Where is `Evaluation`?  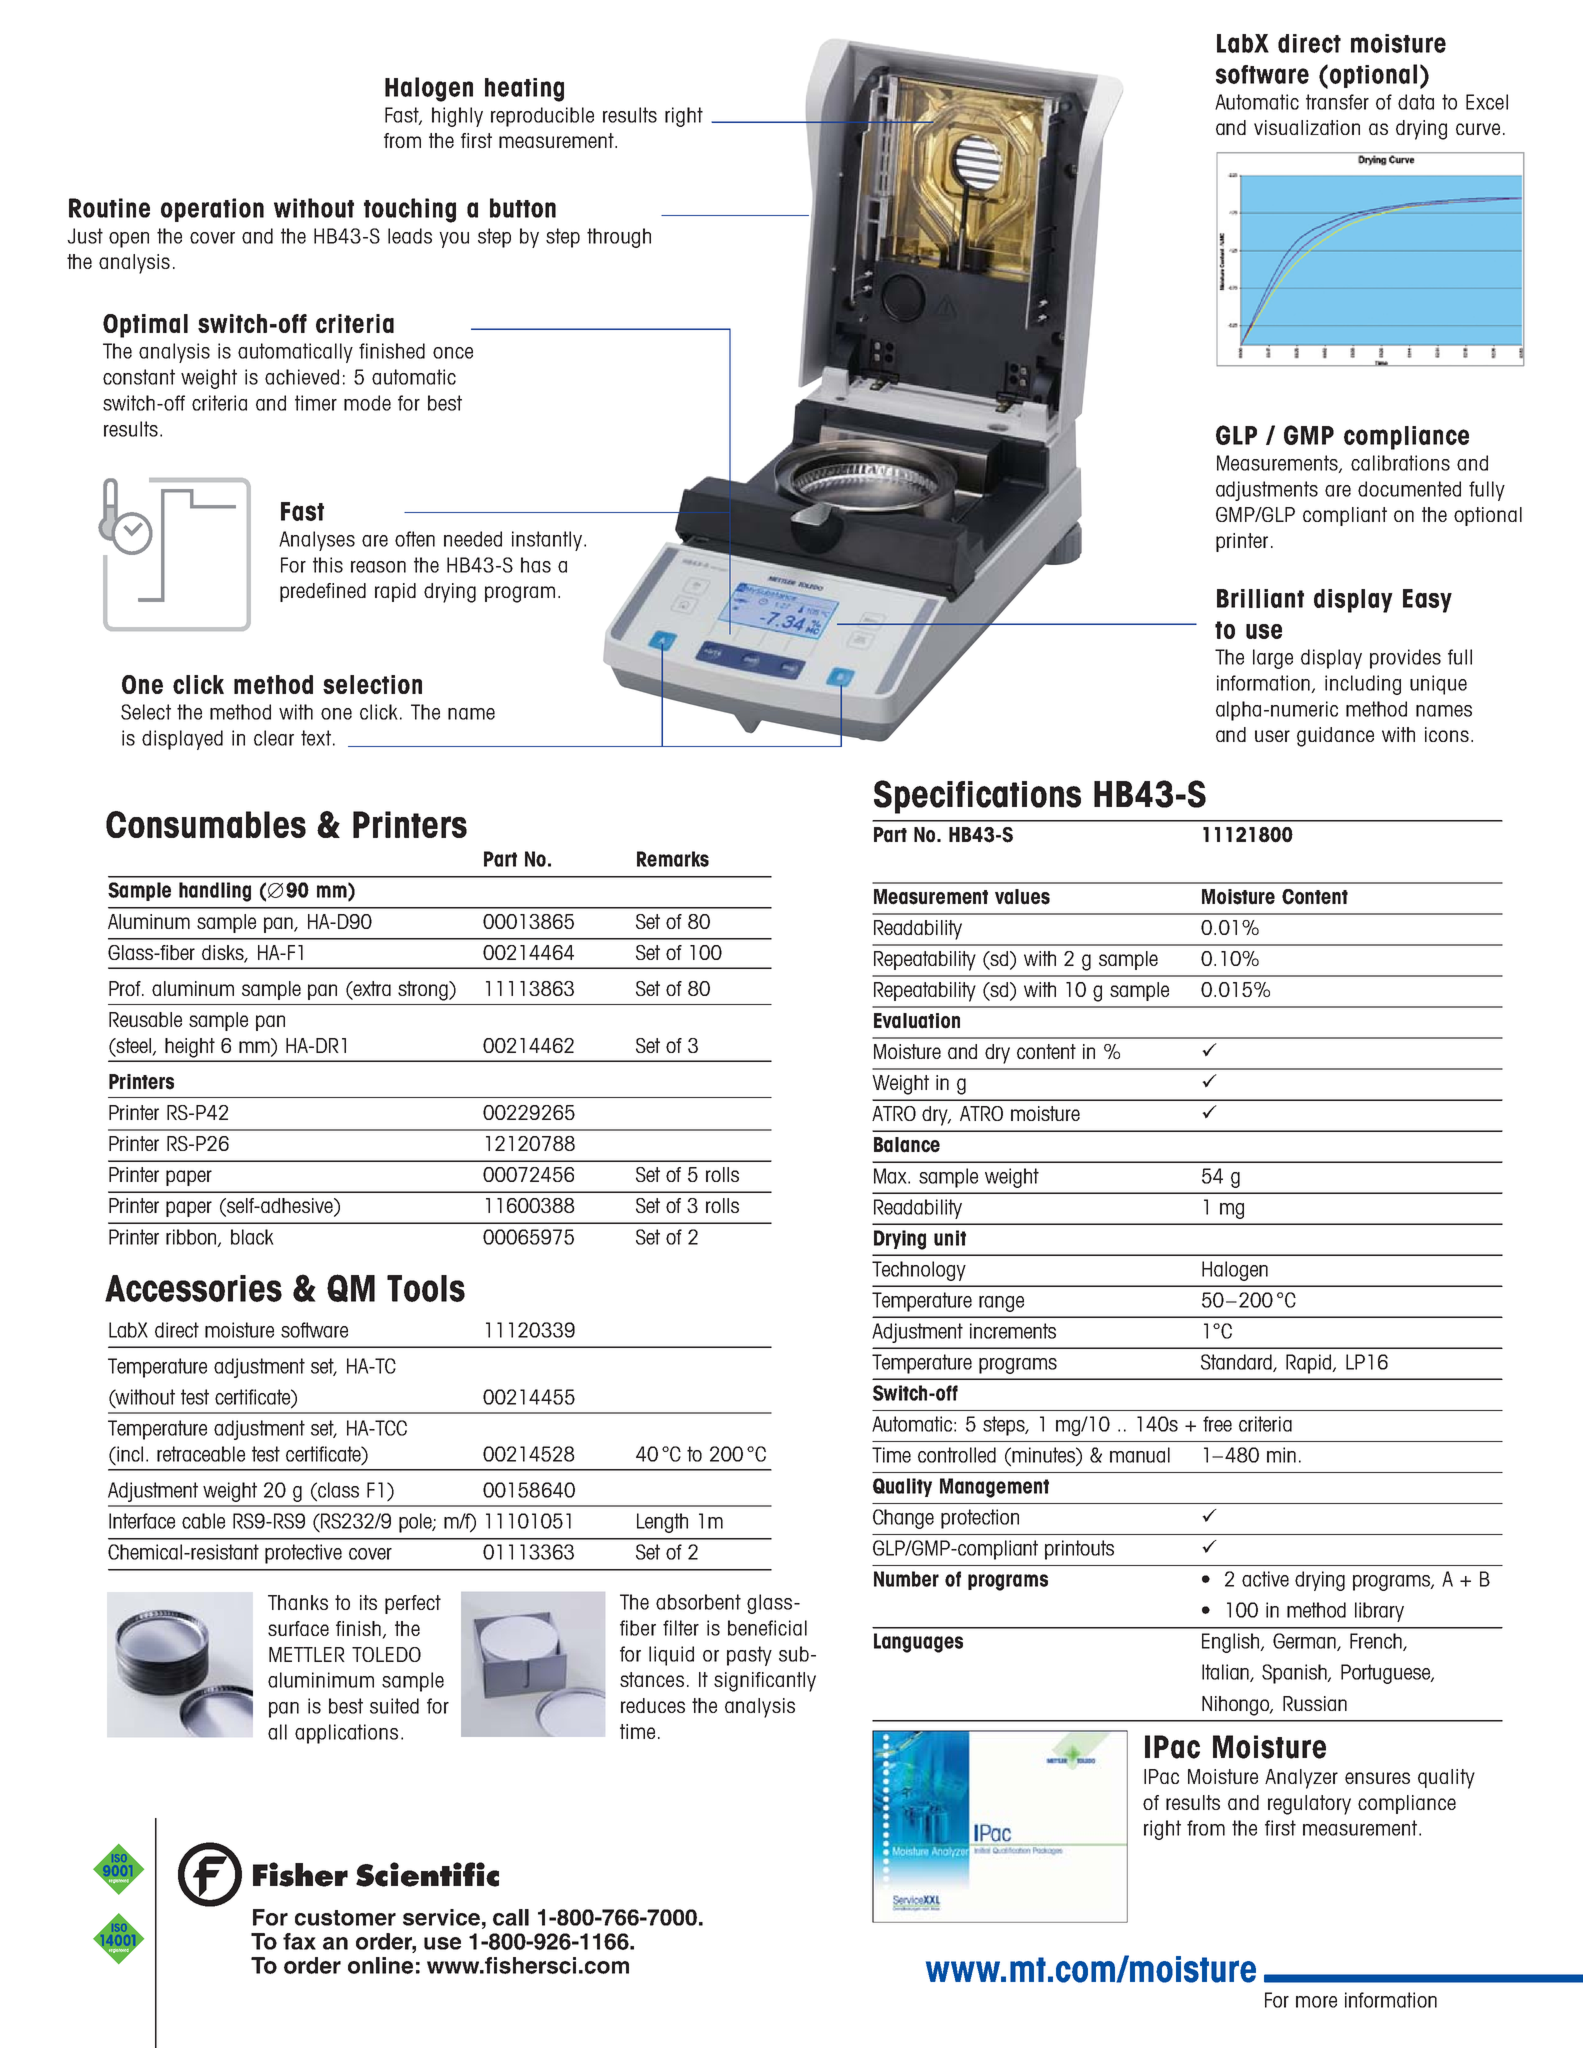
Evaluation is located at coordinates (917, 1021).
